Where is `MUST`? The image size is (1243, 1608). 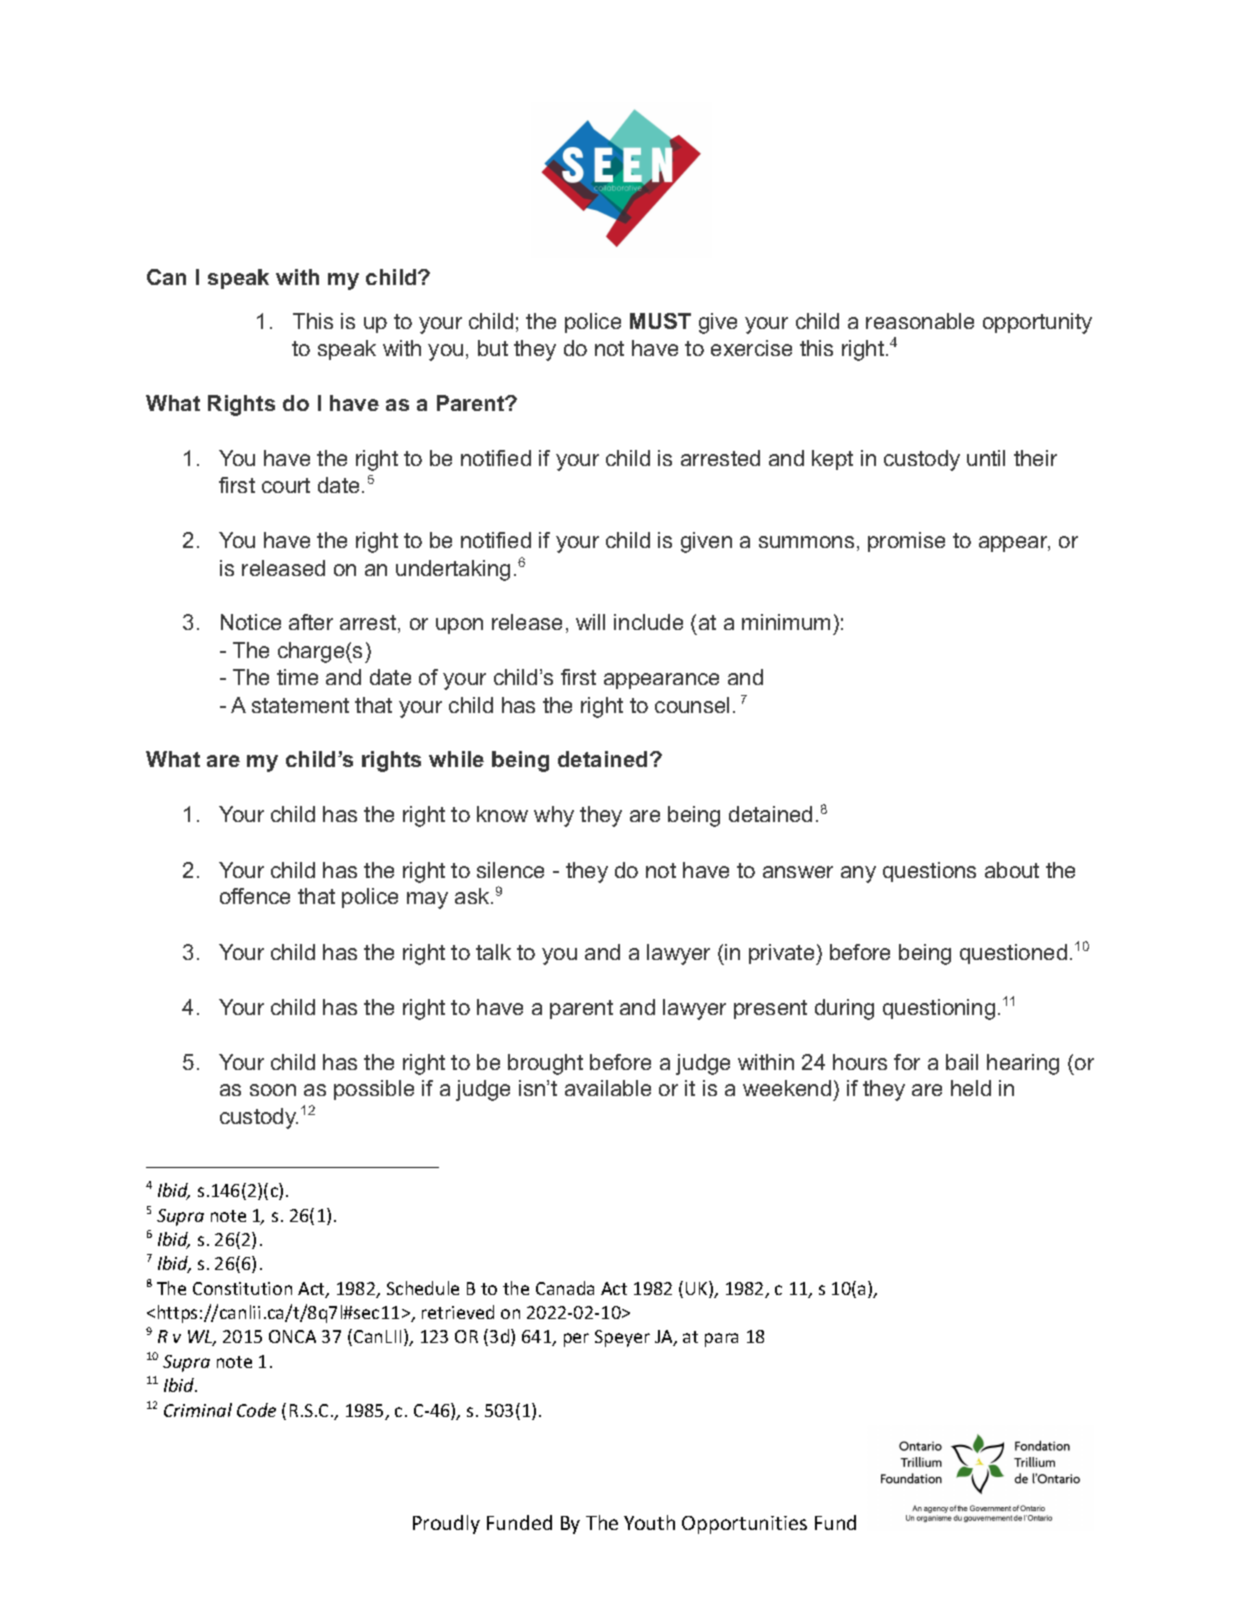 MUST is located at coordinates (660, 321).
